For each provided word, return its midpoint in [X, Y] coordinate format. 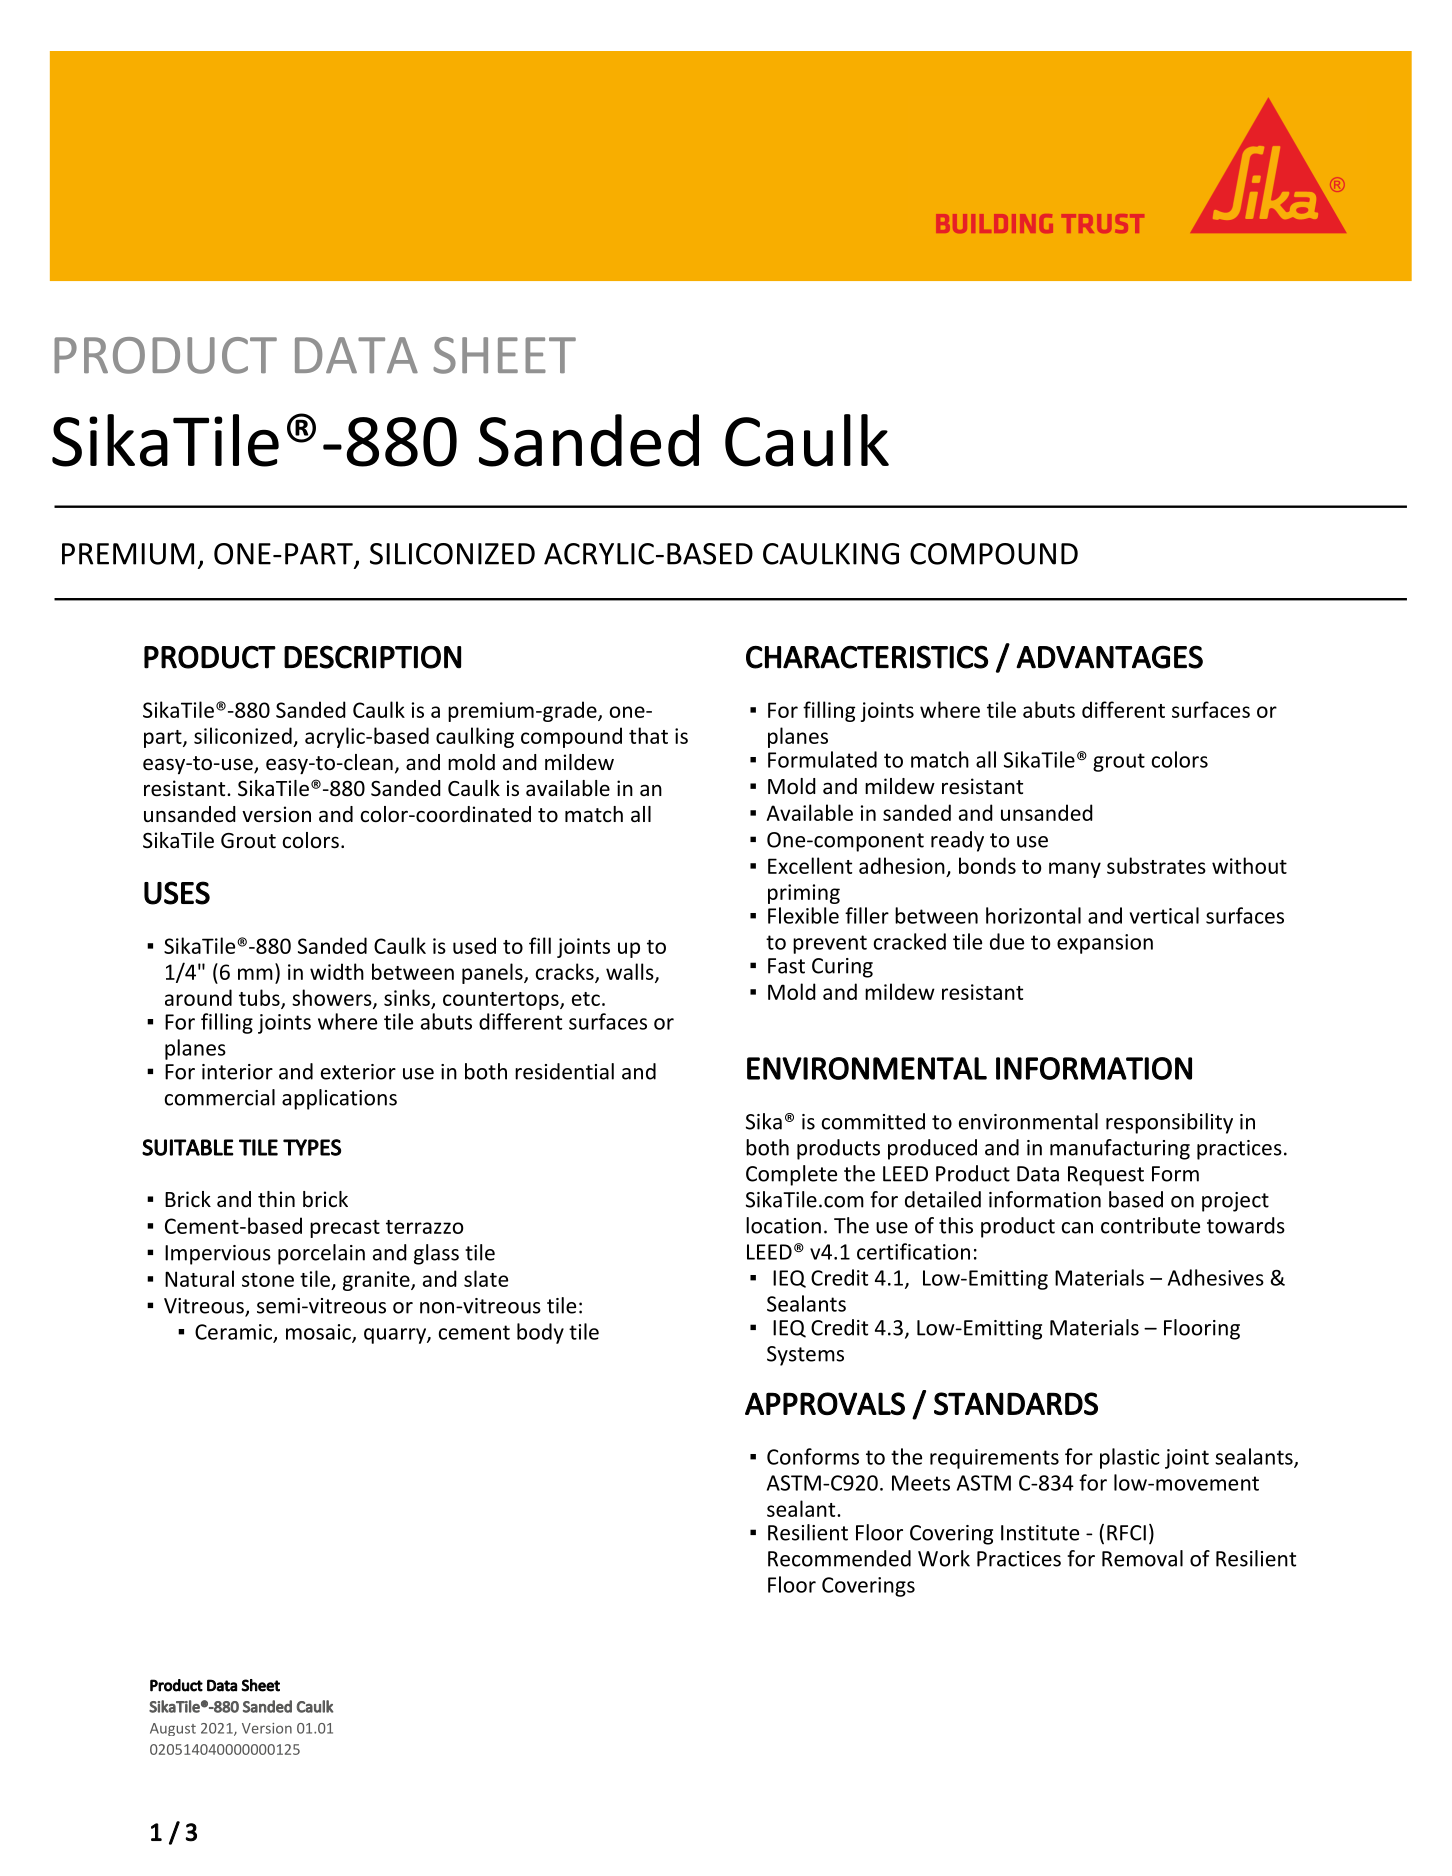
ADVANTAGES [1109, 657]
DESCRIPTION [372, 657]
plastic [1130, 1458]
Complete [791, 1175]
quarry [396, 1336]
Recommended [839, 1558]
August [173, 1729]
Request [1106, 1176]
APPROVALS [825, 1404]
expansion [1105, 944]
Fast [786, 966]
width [337, 971]
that [648, 735]
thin [276, 1199]
